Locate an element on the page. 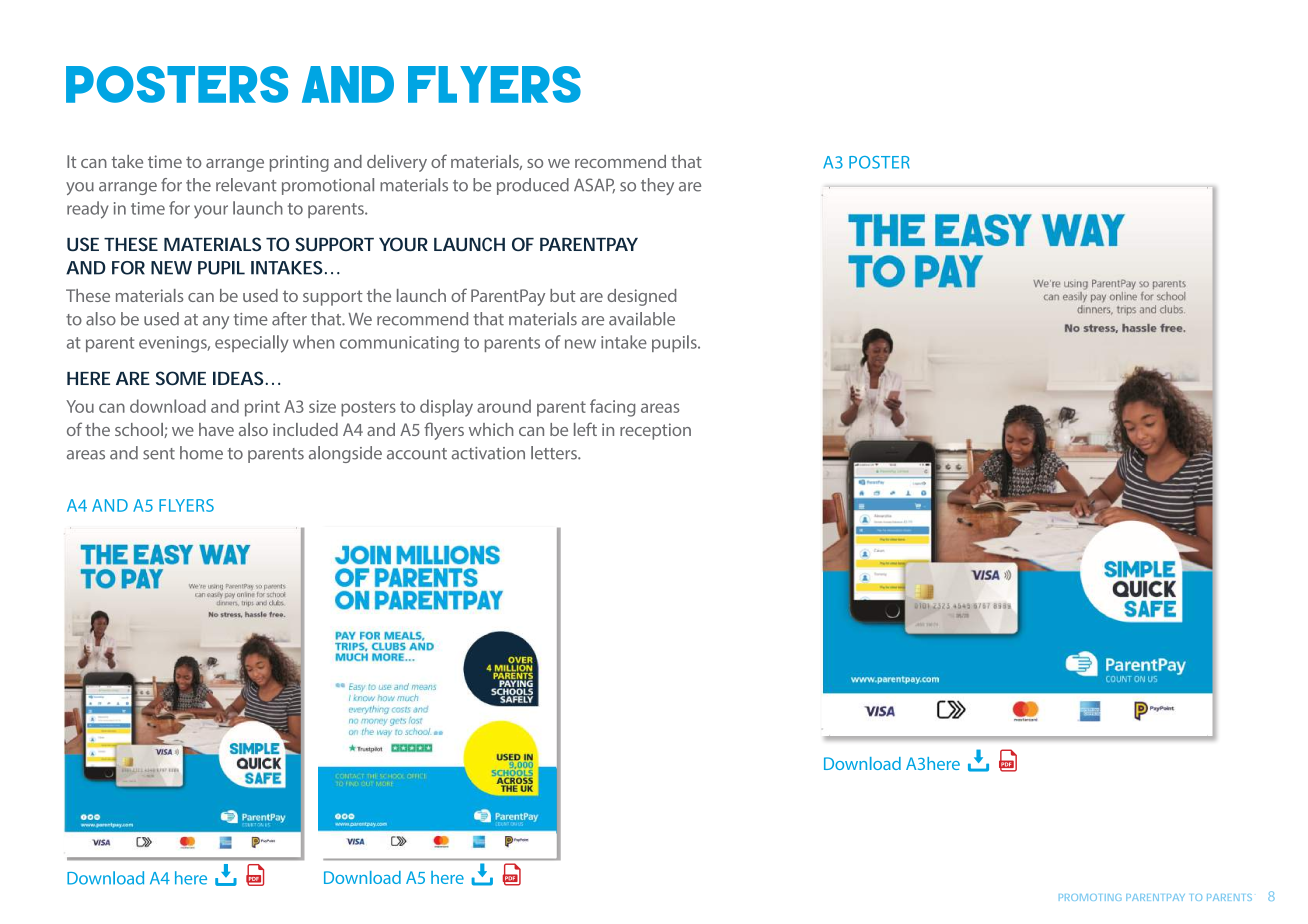  account is located at coordinates (417, 454).
